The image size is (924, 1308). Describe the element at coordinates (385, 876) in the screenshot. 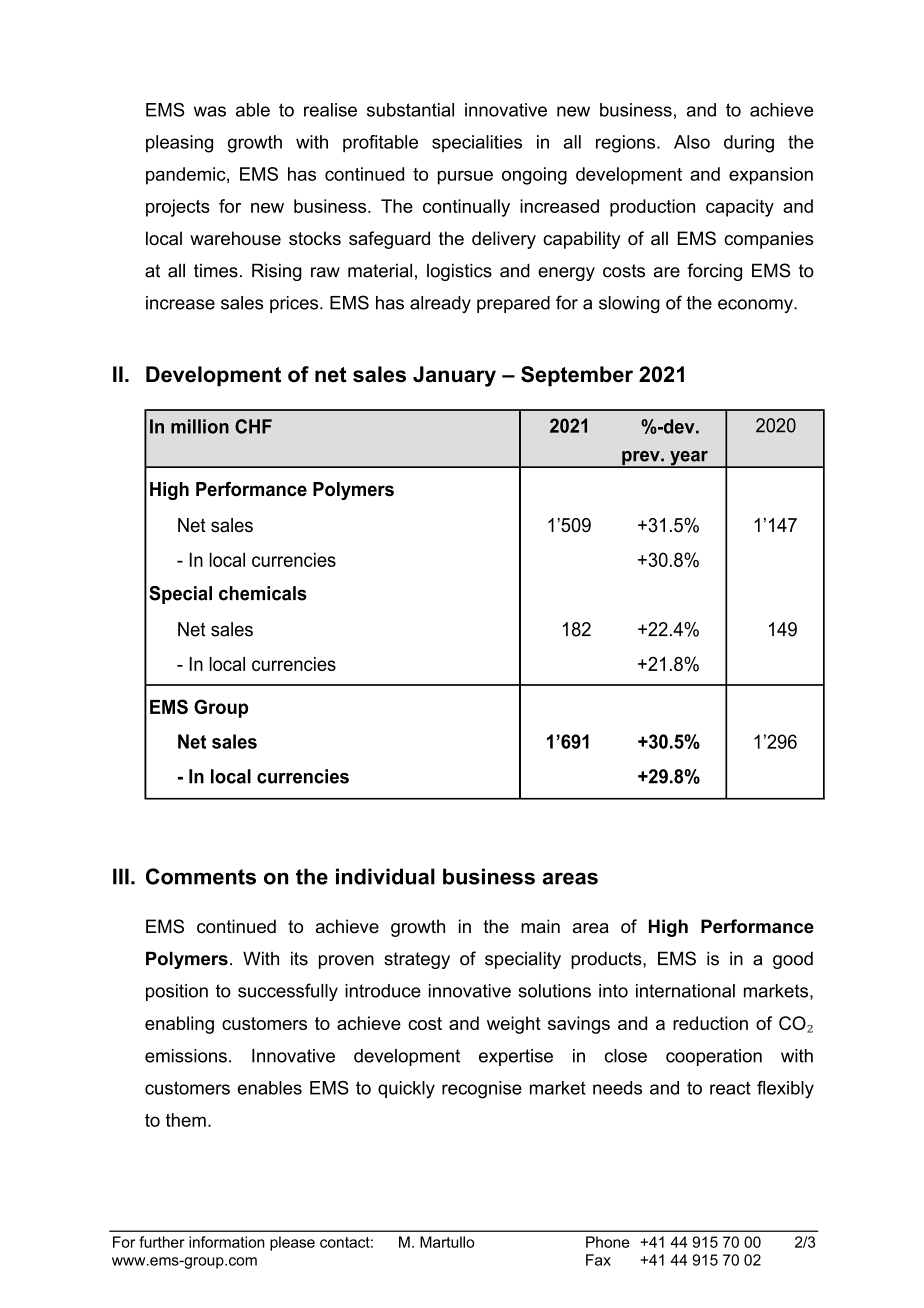

I see `individual` at that location.
